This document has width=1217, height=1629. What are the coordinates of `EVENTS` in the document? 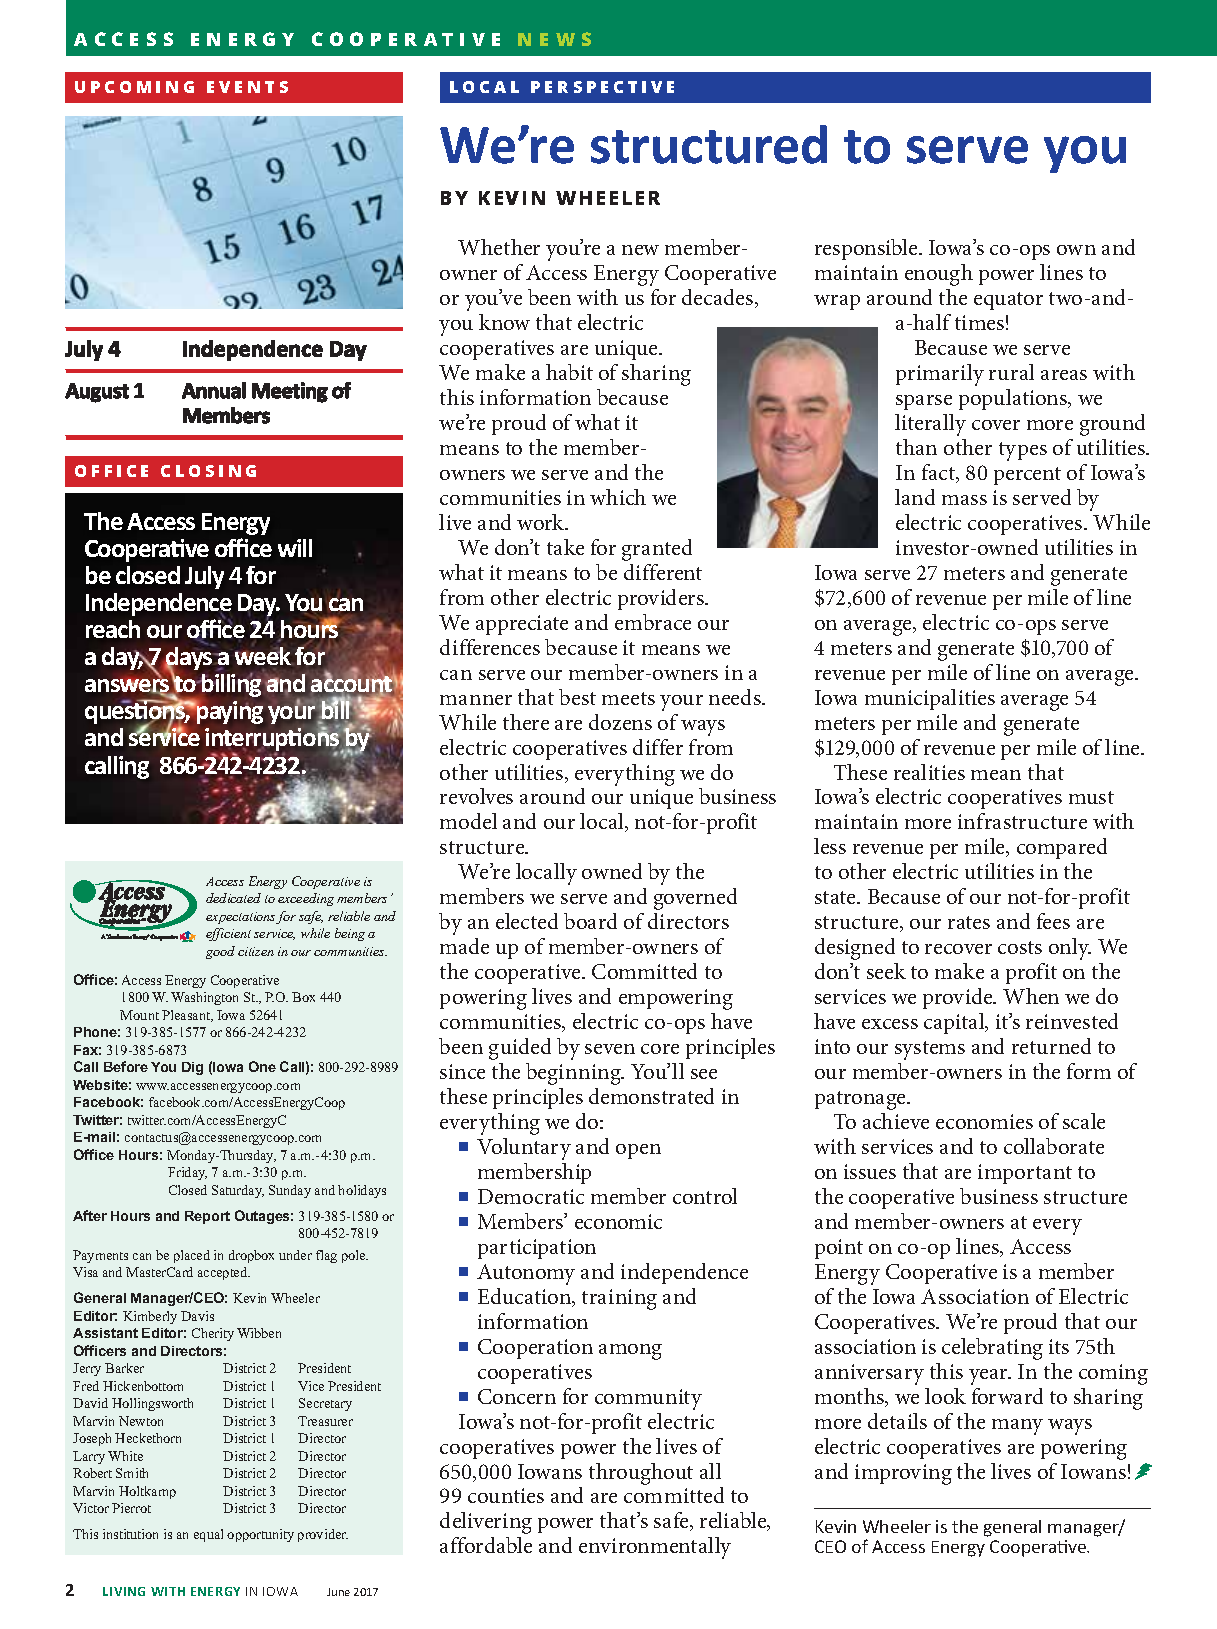 It's located at (247, 87).
